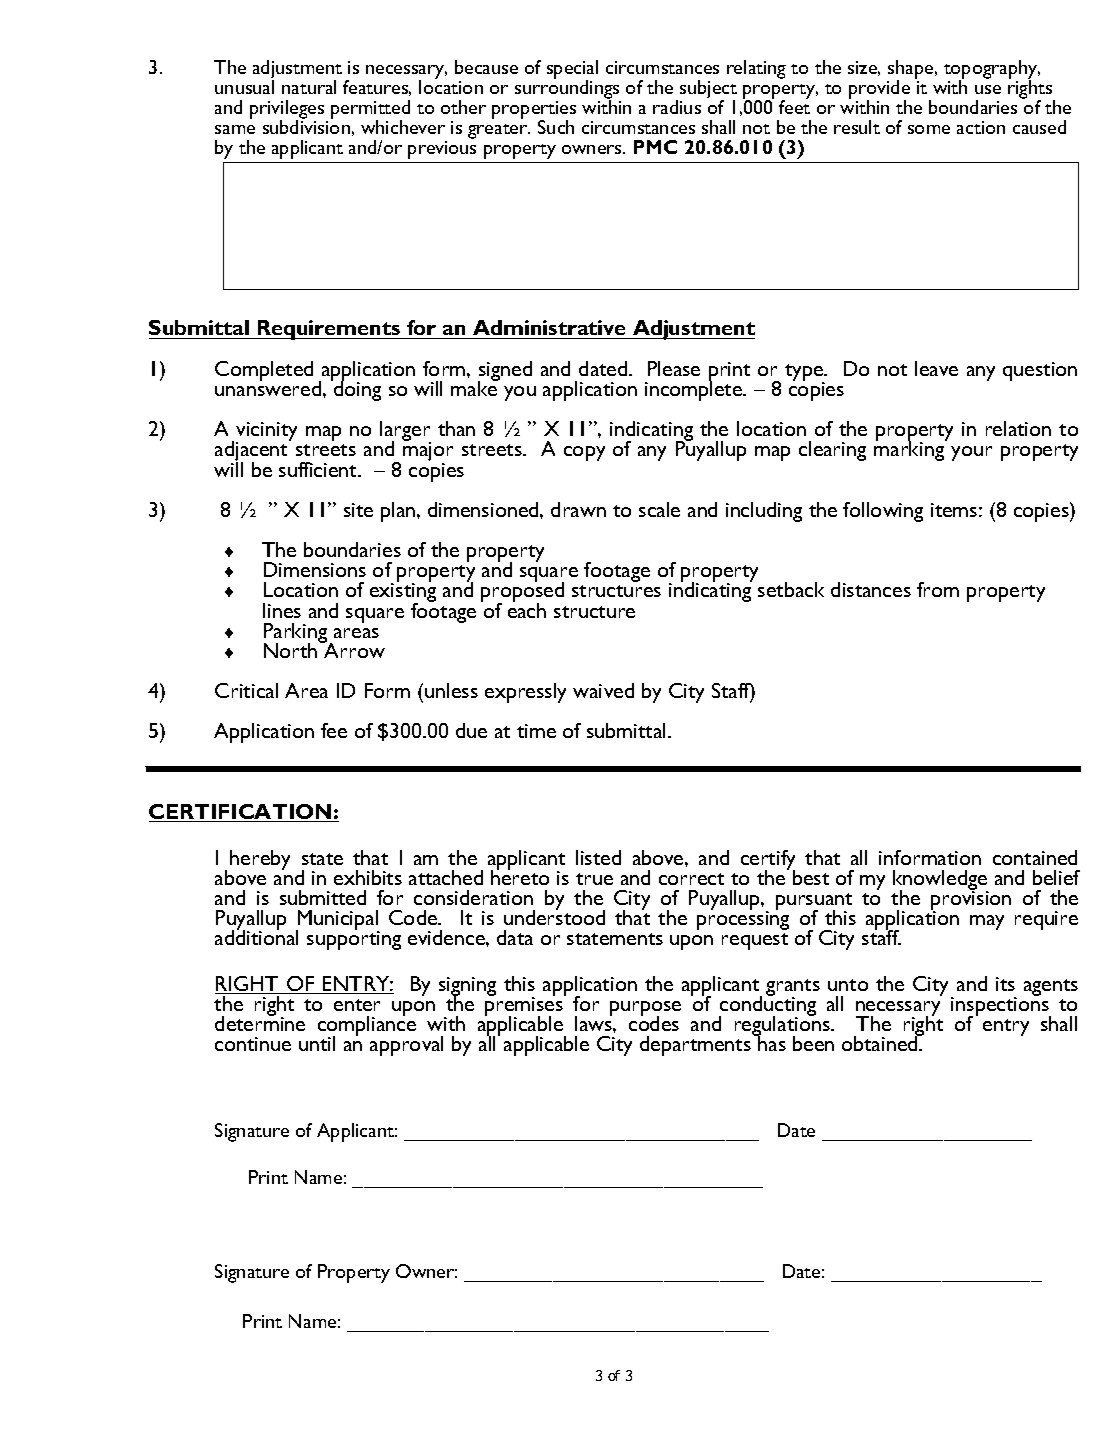  What do you see at coordinates (659, 509) in the screenshot?
I see `scale` at bounding box center [659, 509].
